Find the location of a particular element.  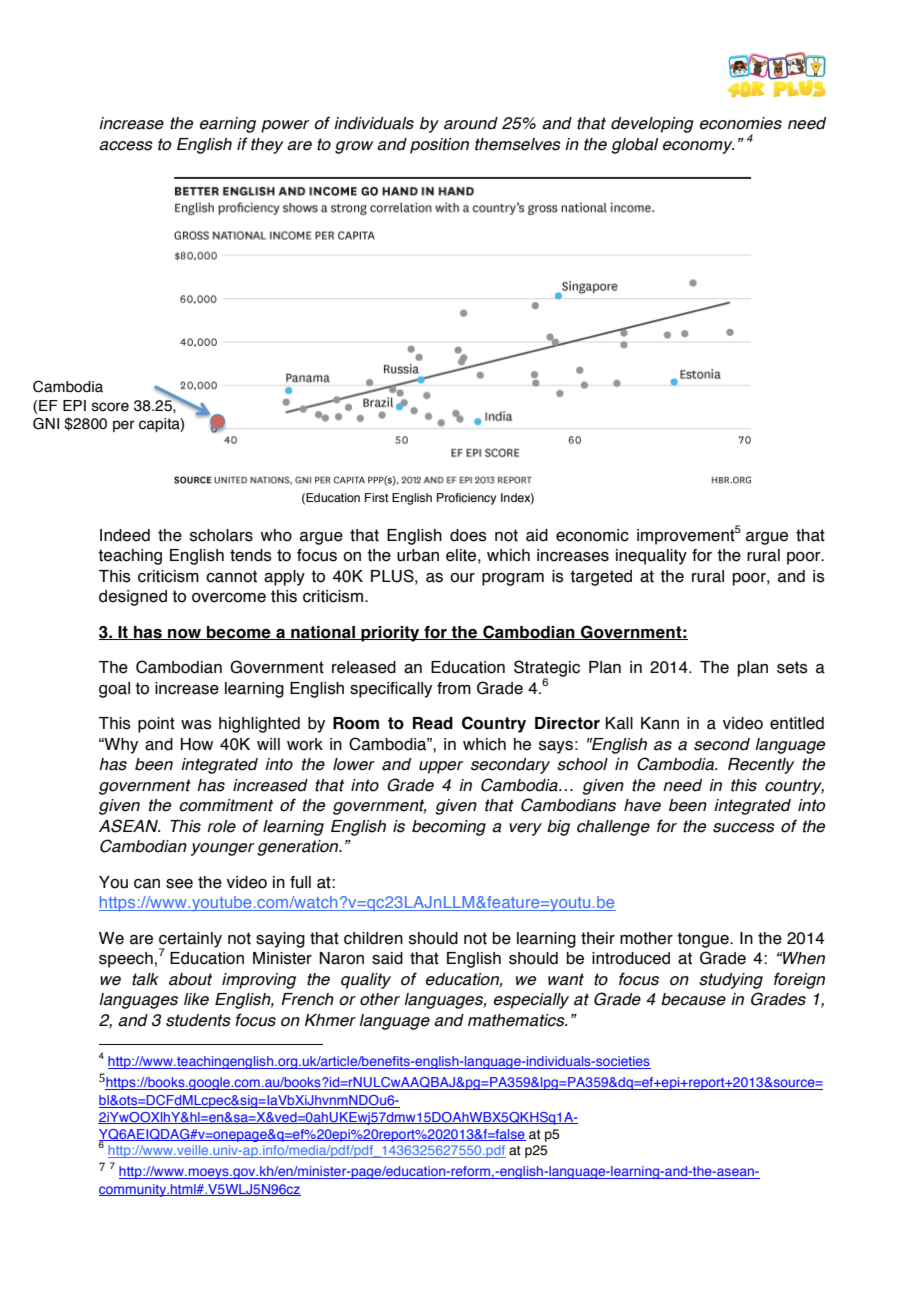

sets is located at coordinates (792, 667).
